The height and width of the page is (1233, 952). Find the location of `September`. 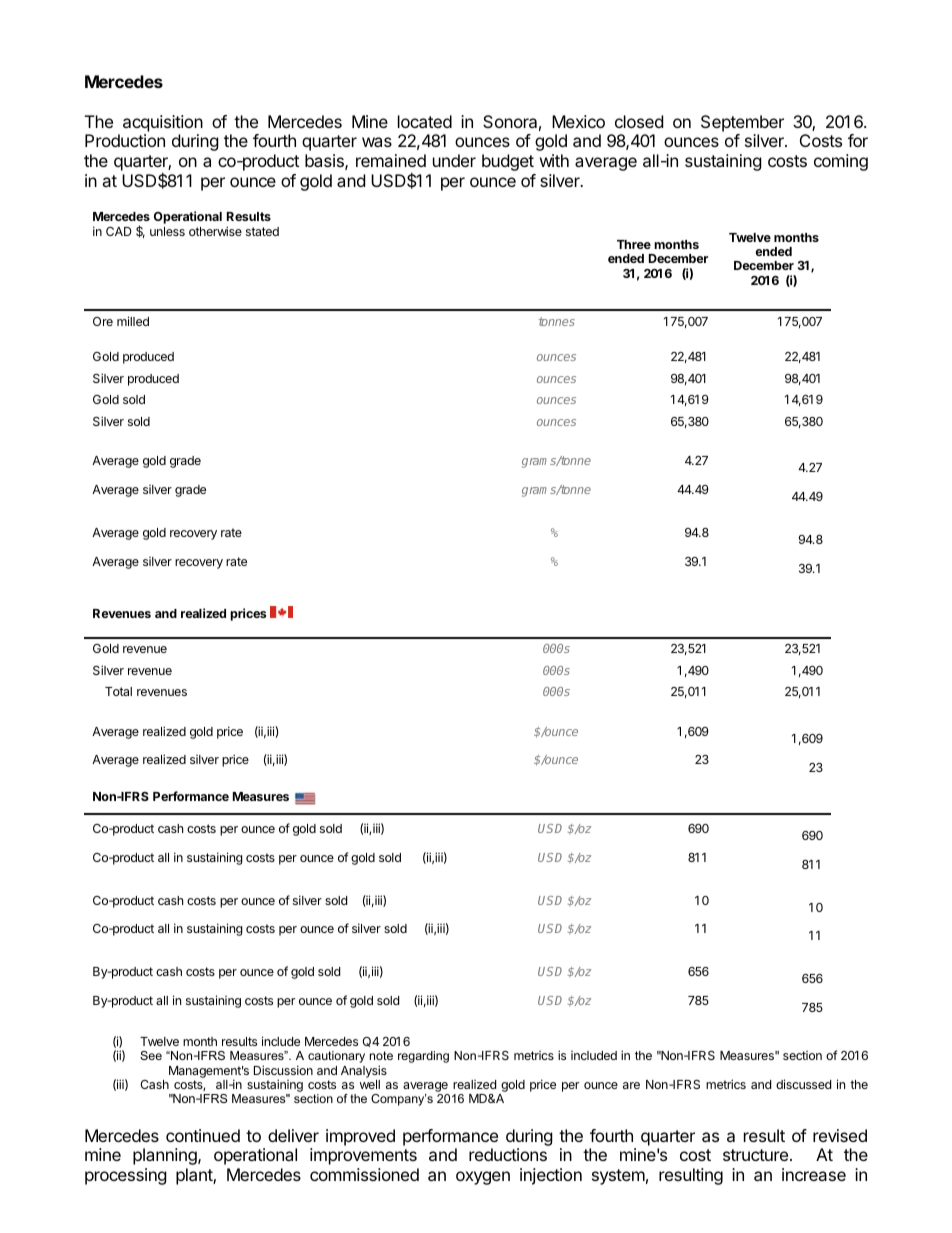

September is located at coordinates (742, 123).
